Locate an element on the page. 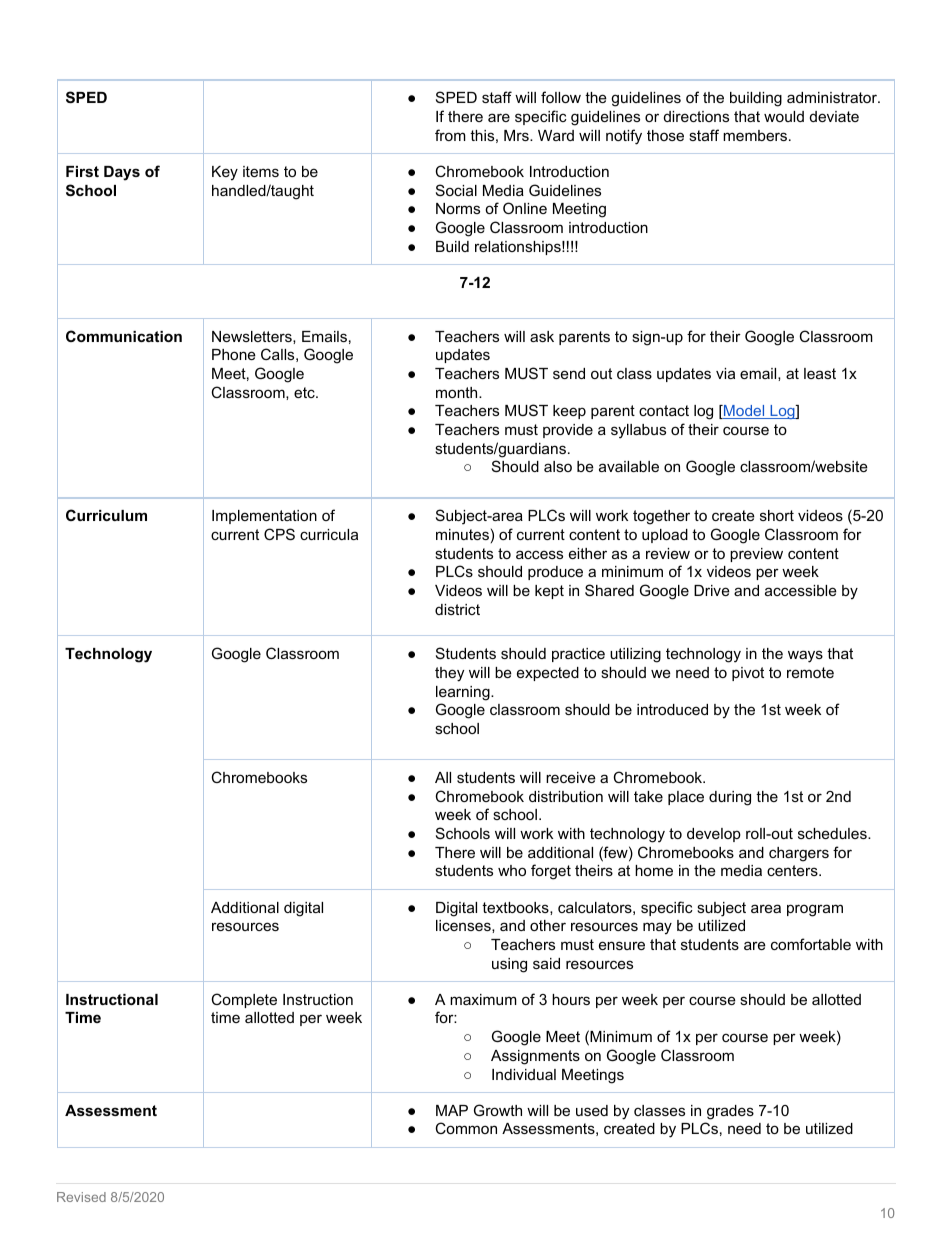  members is located at coordinates (756, 135).
